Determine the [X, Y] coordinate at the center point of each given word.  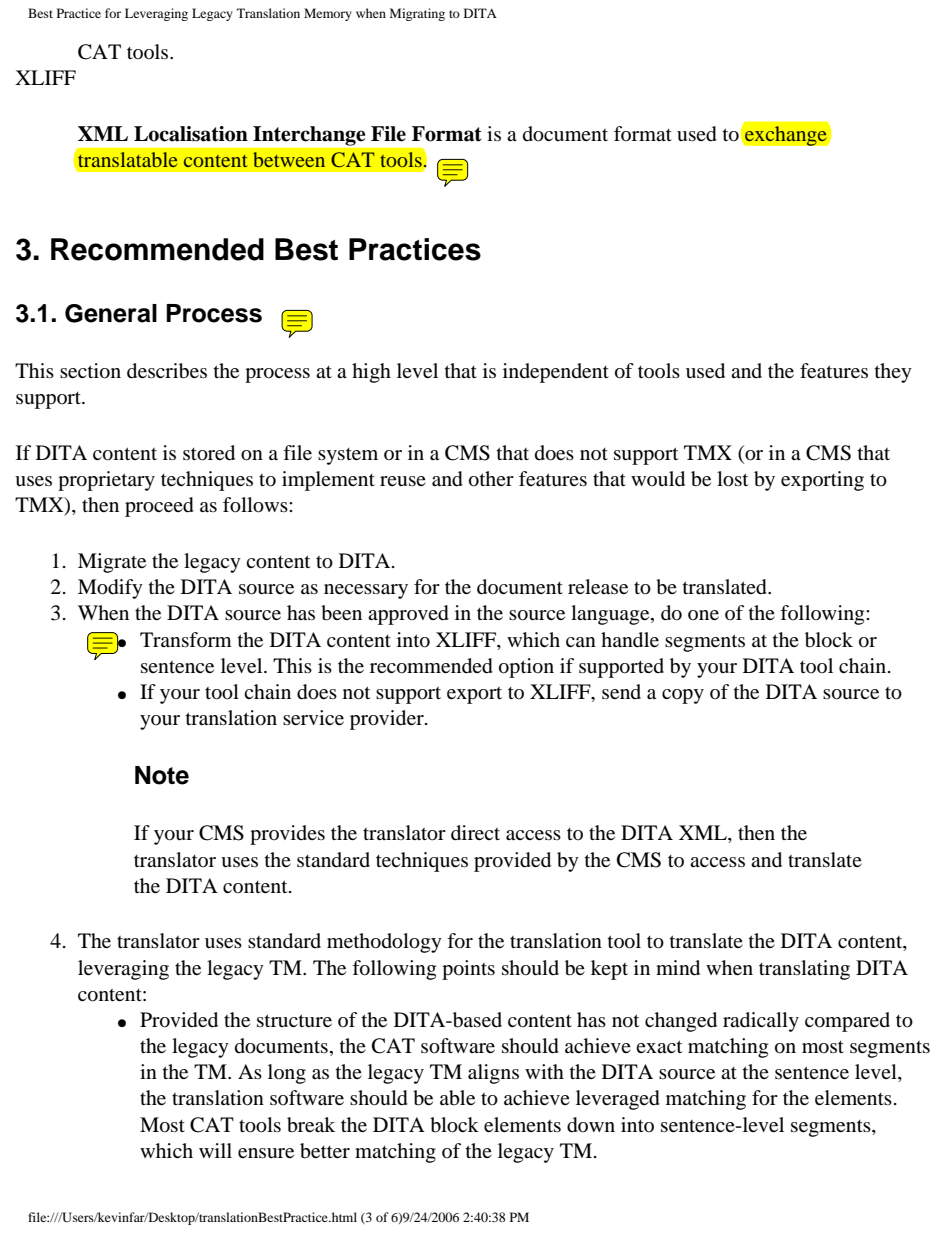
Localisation [191, 134]
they [893, 373]
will [215, 1150]
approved [408, 615]
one [703, 615]
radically [761, 1022]
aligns [493, 1074]
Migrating [417, 14]
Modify [110, 589]
